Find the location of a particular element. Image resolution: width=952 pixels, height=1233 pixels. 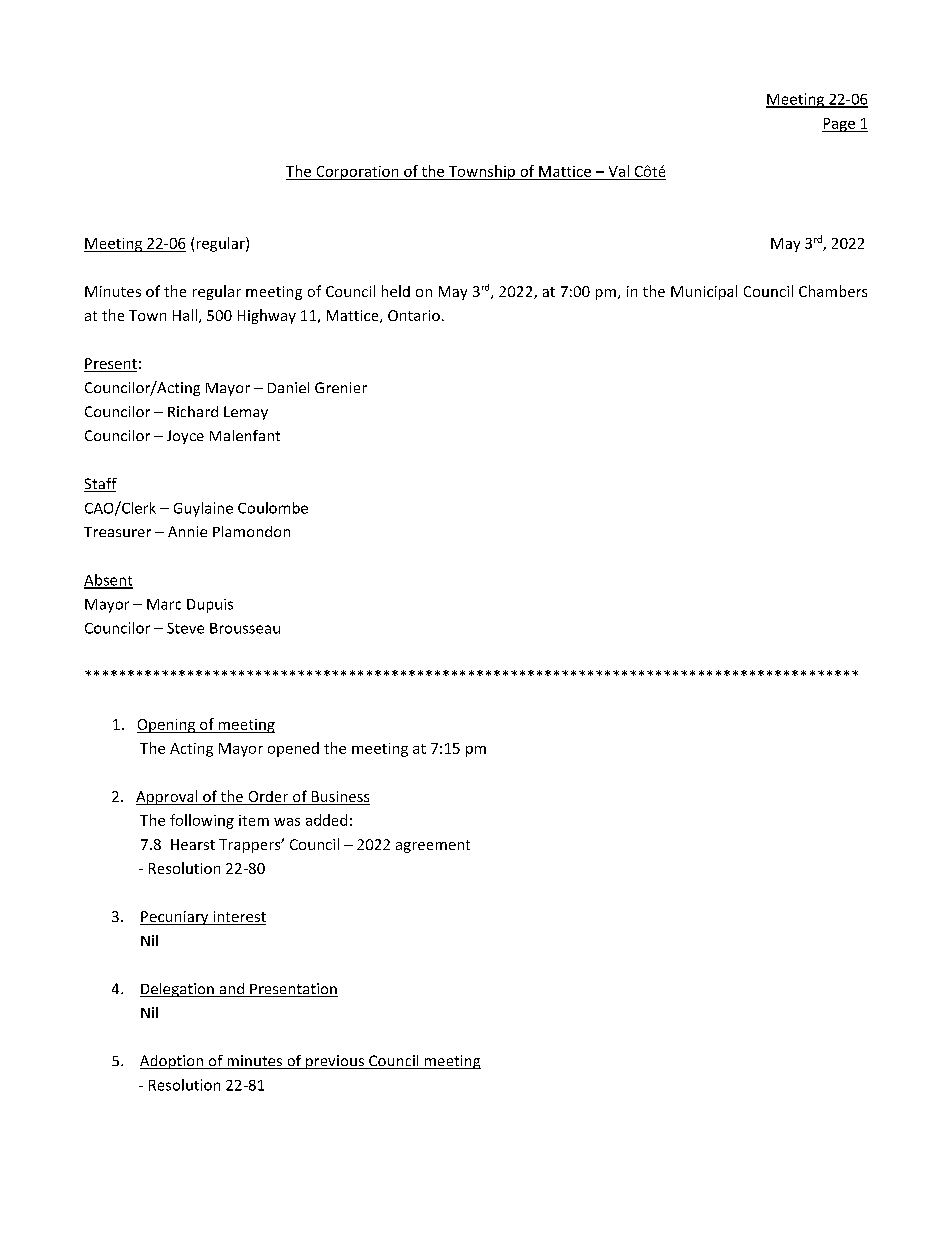

Dupuis is located at coordinates (210, 606).
